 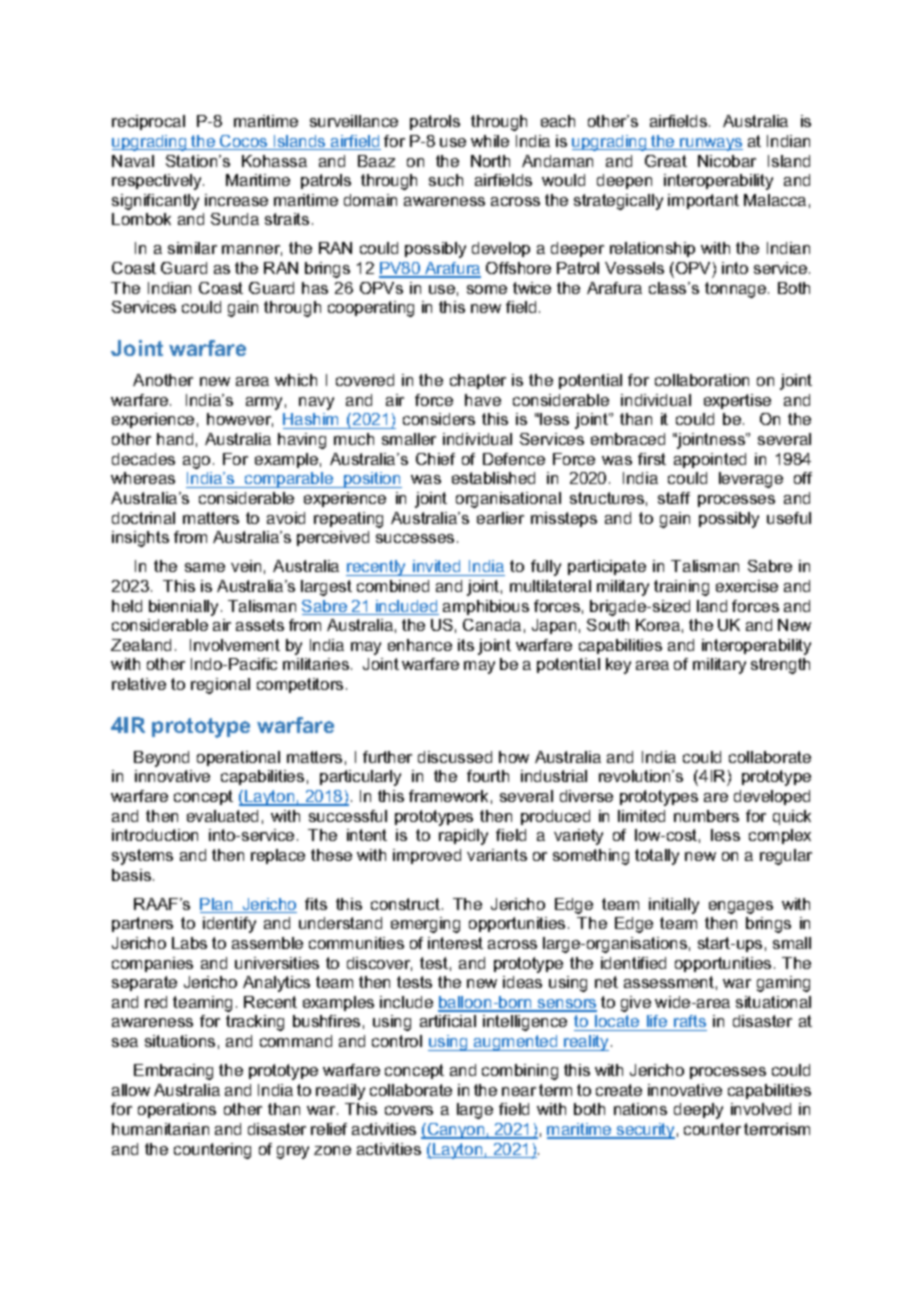 I want to click on ago, so click(x=196, y=462).
